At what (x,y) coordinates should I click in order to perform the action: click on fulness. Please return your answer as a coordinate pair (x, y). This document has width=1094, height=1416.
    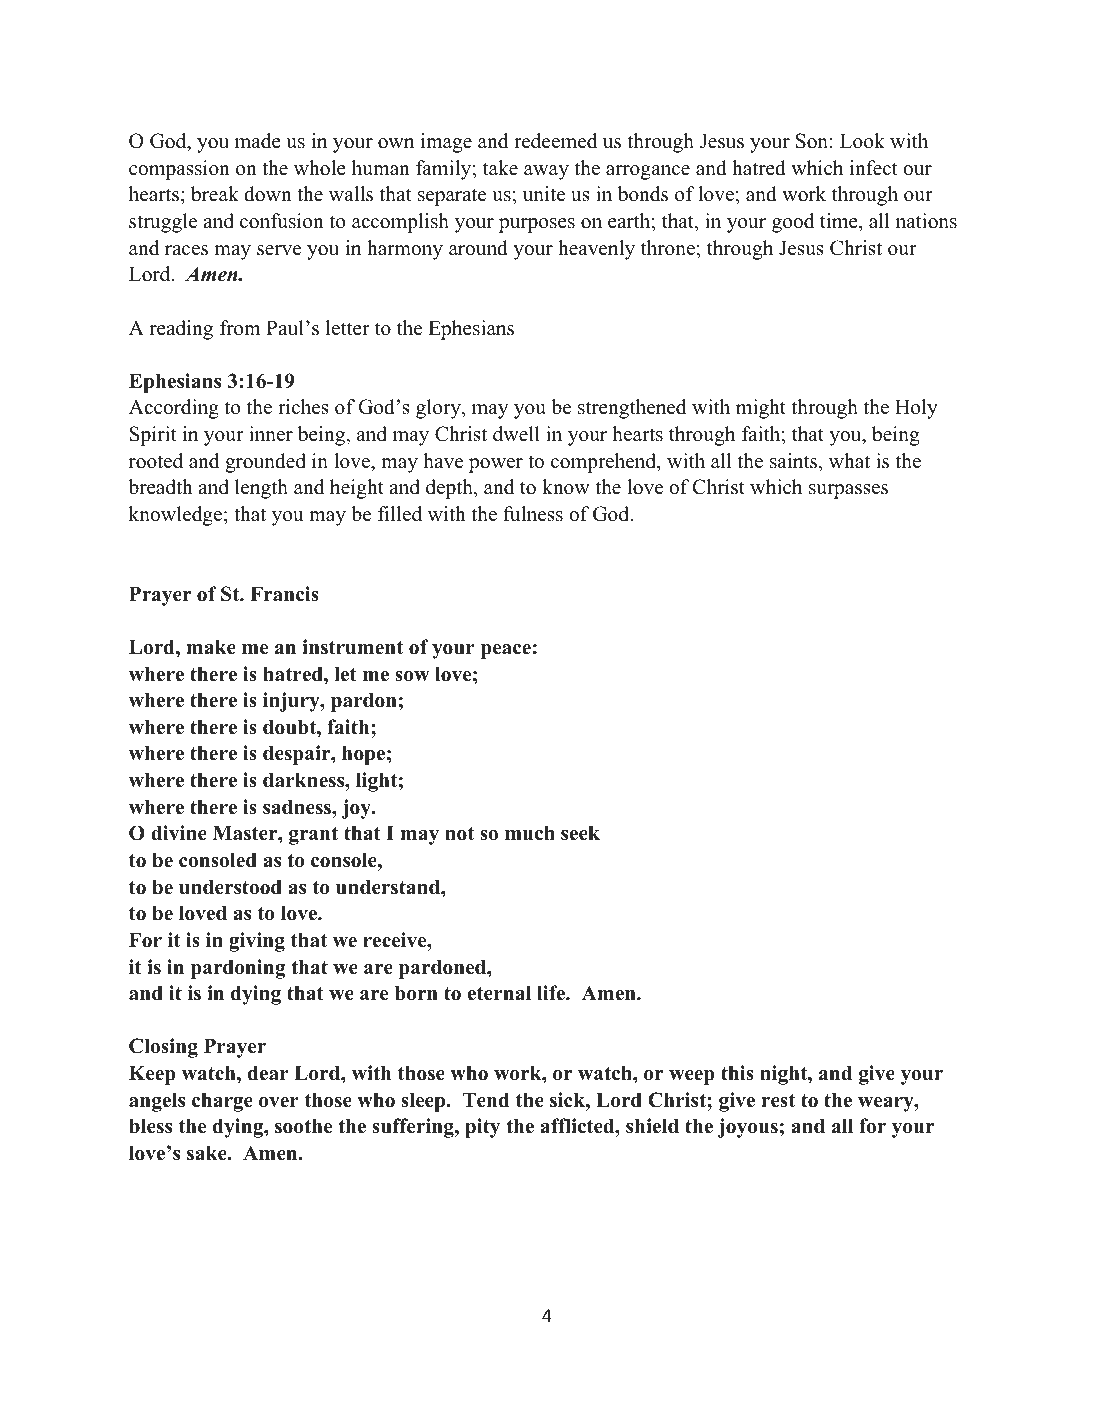
    Looking at the image, I should click on (533, 514).
